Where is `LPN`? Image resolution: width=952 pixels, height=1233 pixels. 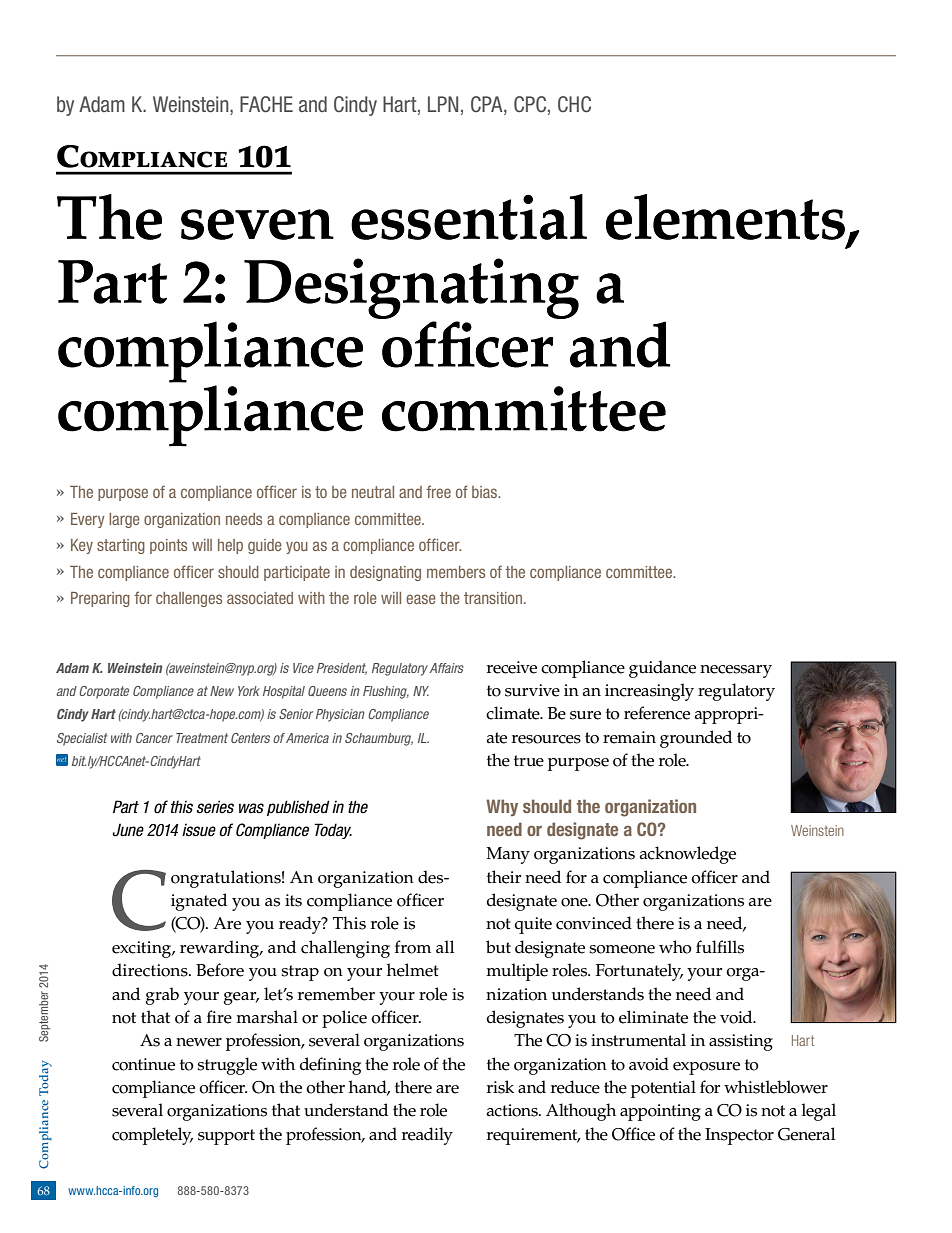
LPN is located at coordinates (443, 104).
